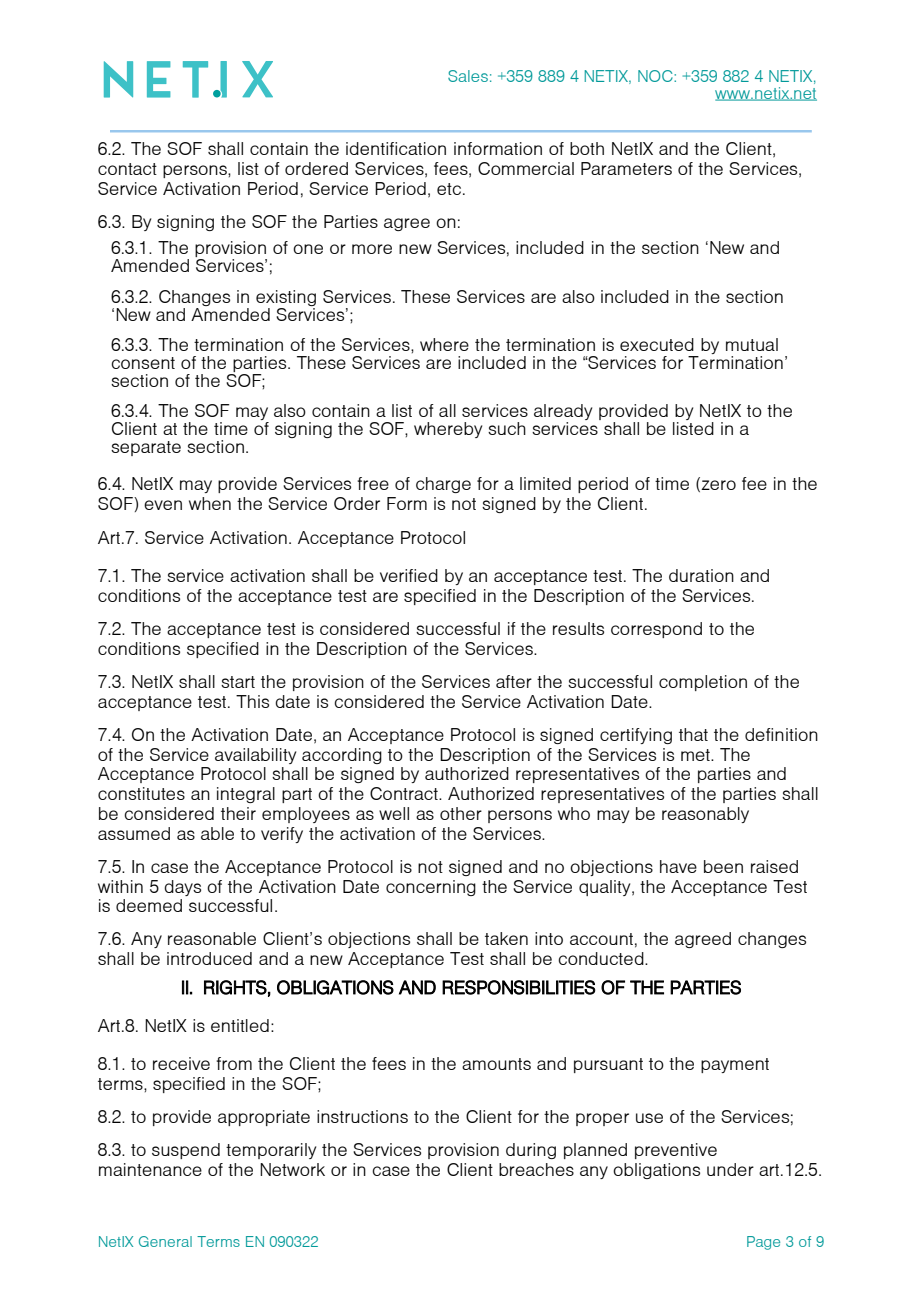 The width and height of the document is (924, 1308). Describe the element at coordinates (372, 249) in the document. I see `more` at that location.
